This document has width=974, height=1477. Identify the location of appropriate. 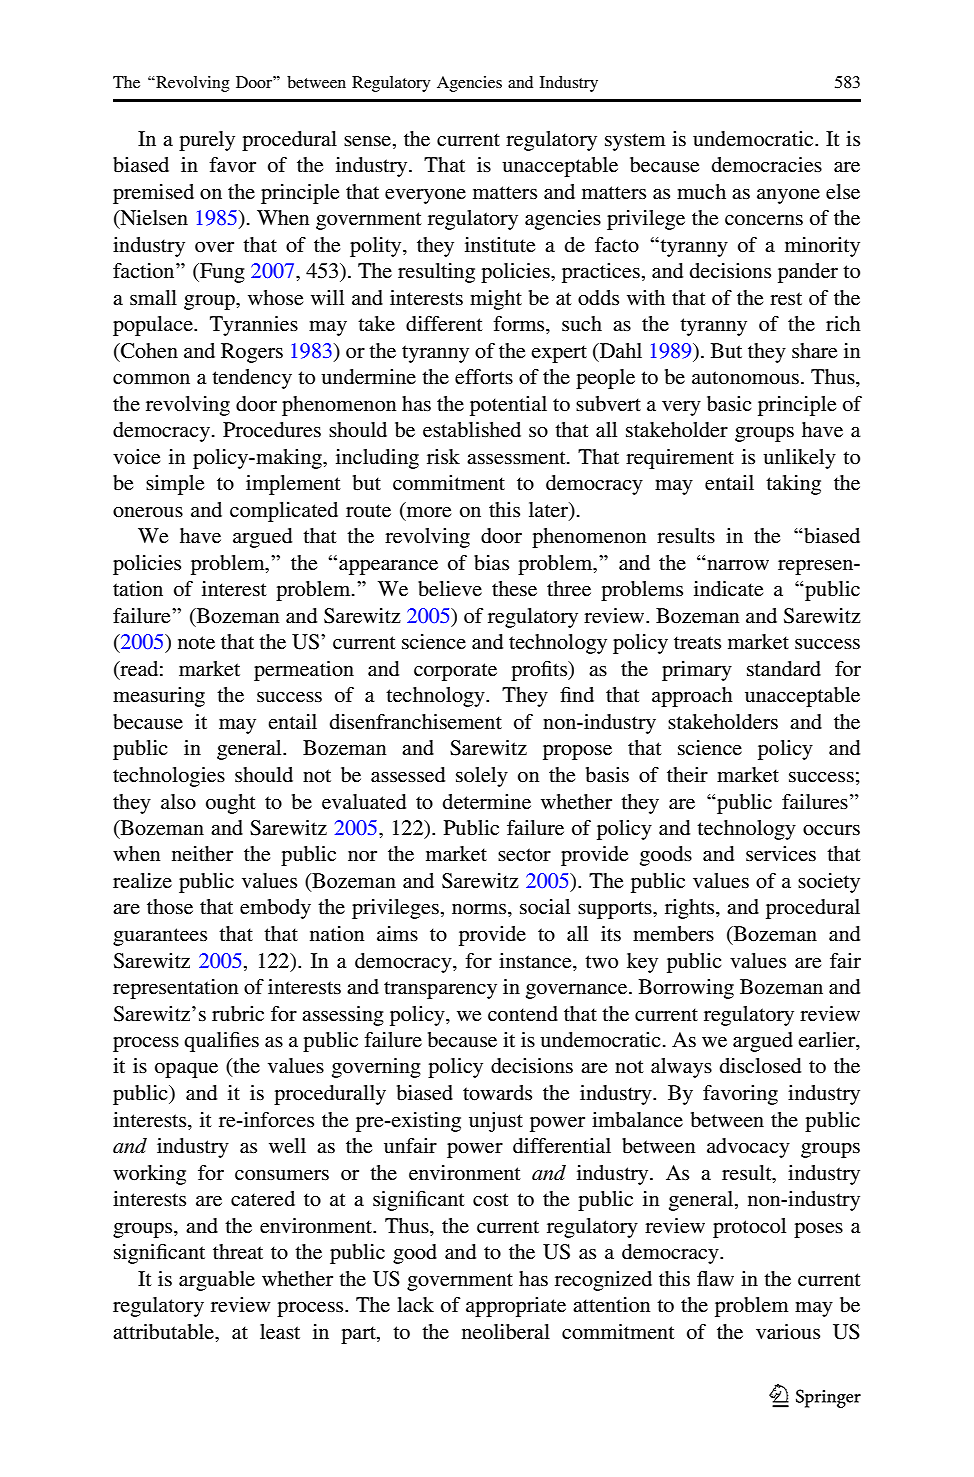
(516, 1307).
